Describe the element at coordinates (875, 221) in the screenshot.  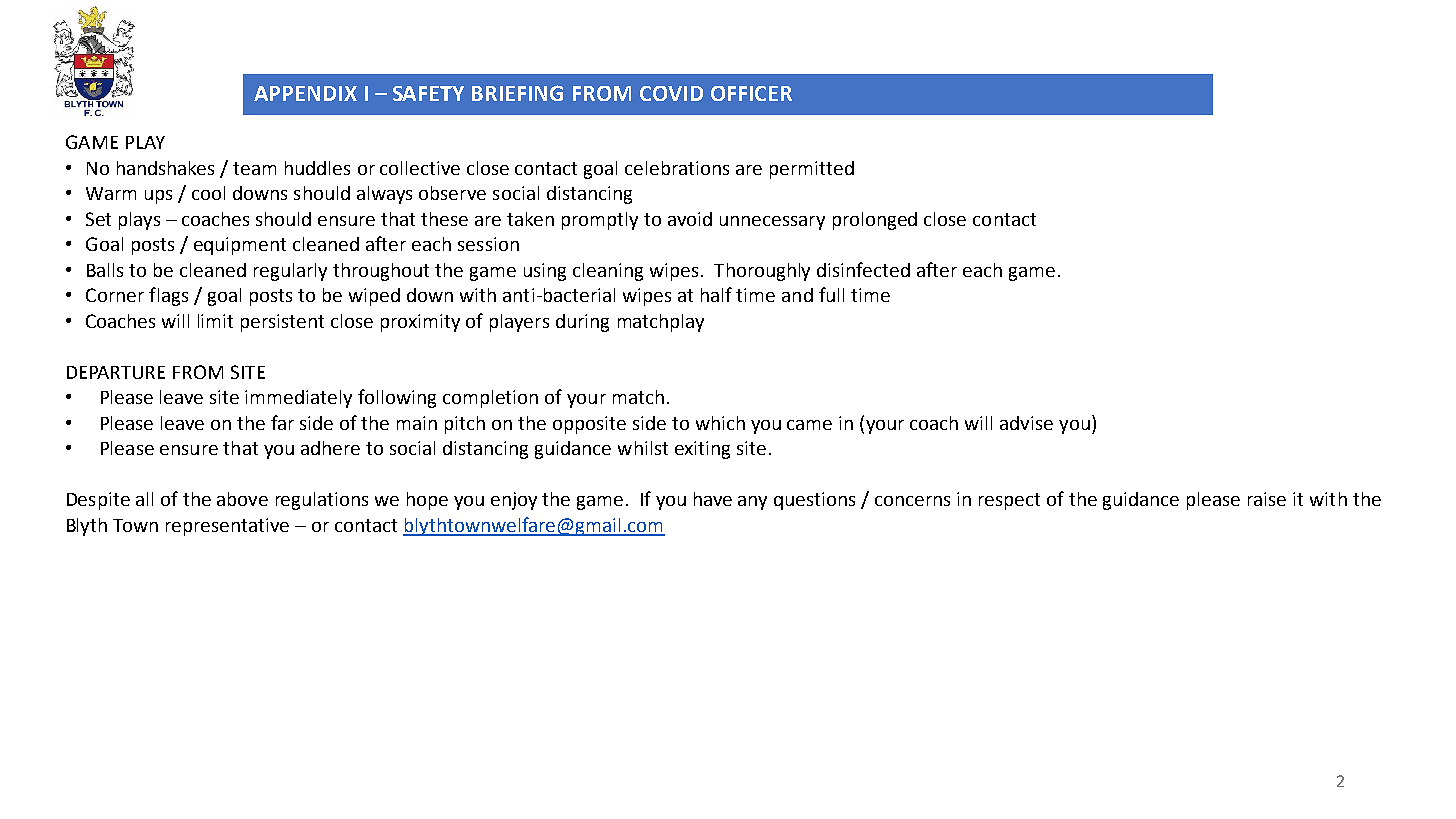
I see `prolonged` at that location.
